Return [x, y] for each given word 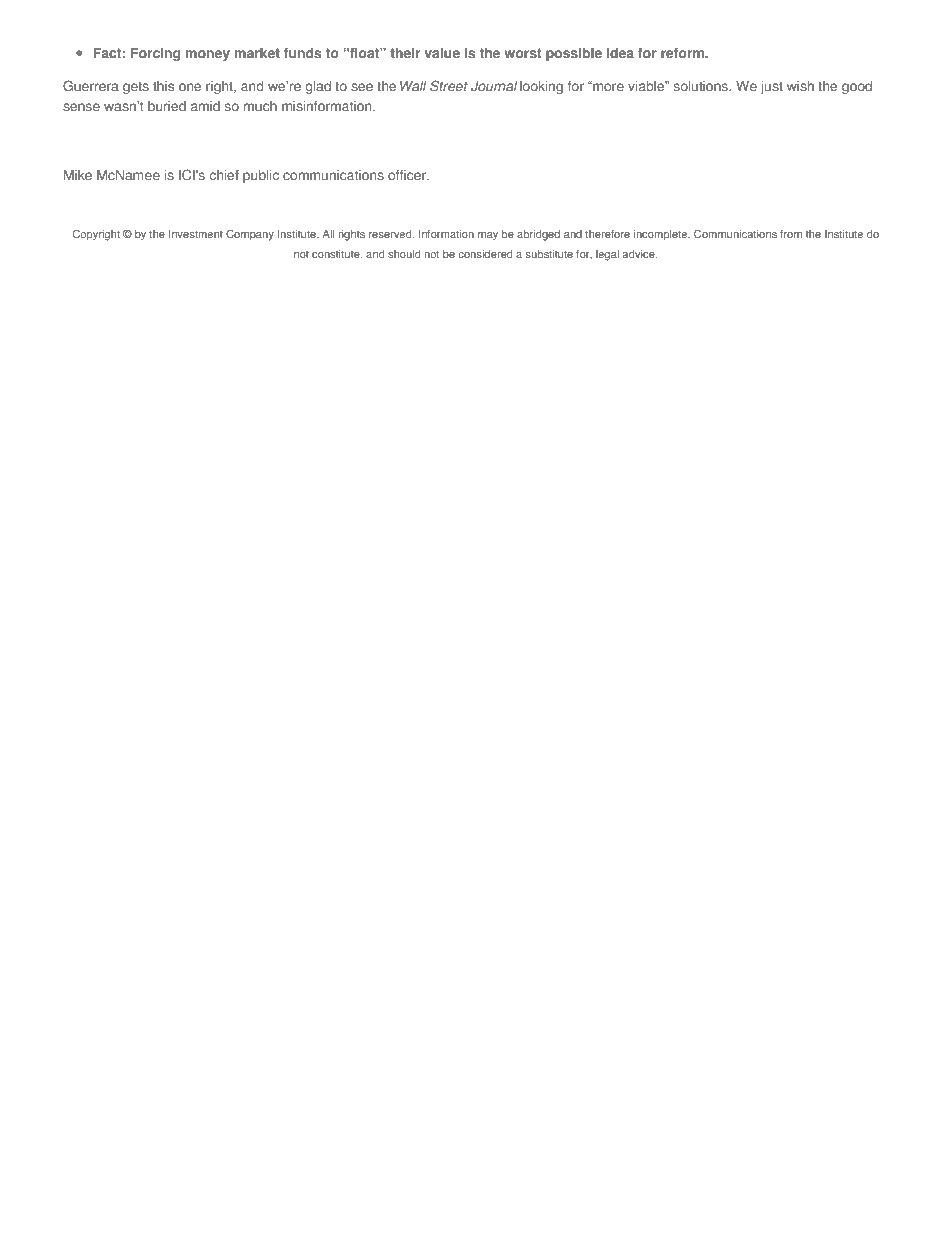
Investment [196, 234]
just [771, 87]
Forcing [156, 54]
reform [684, 53]
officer [408, 175]
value [442, 53]
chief [224, 175]
